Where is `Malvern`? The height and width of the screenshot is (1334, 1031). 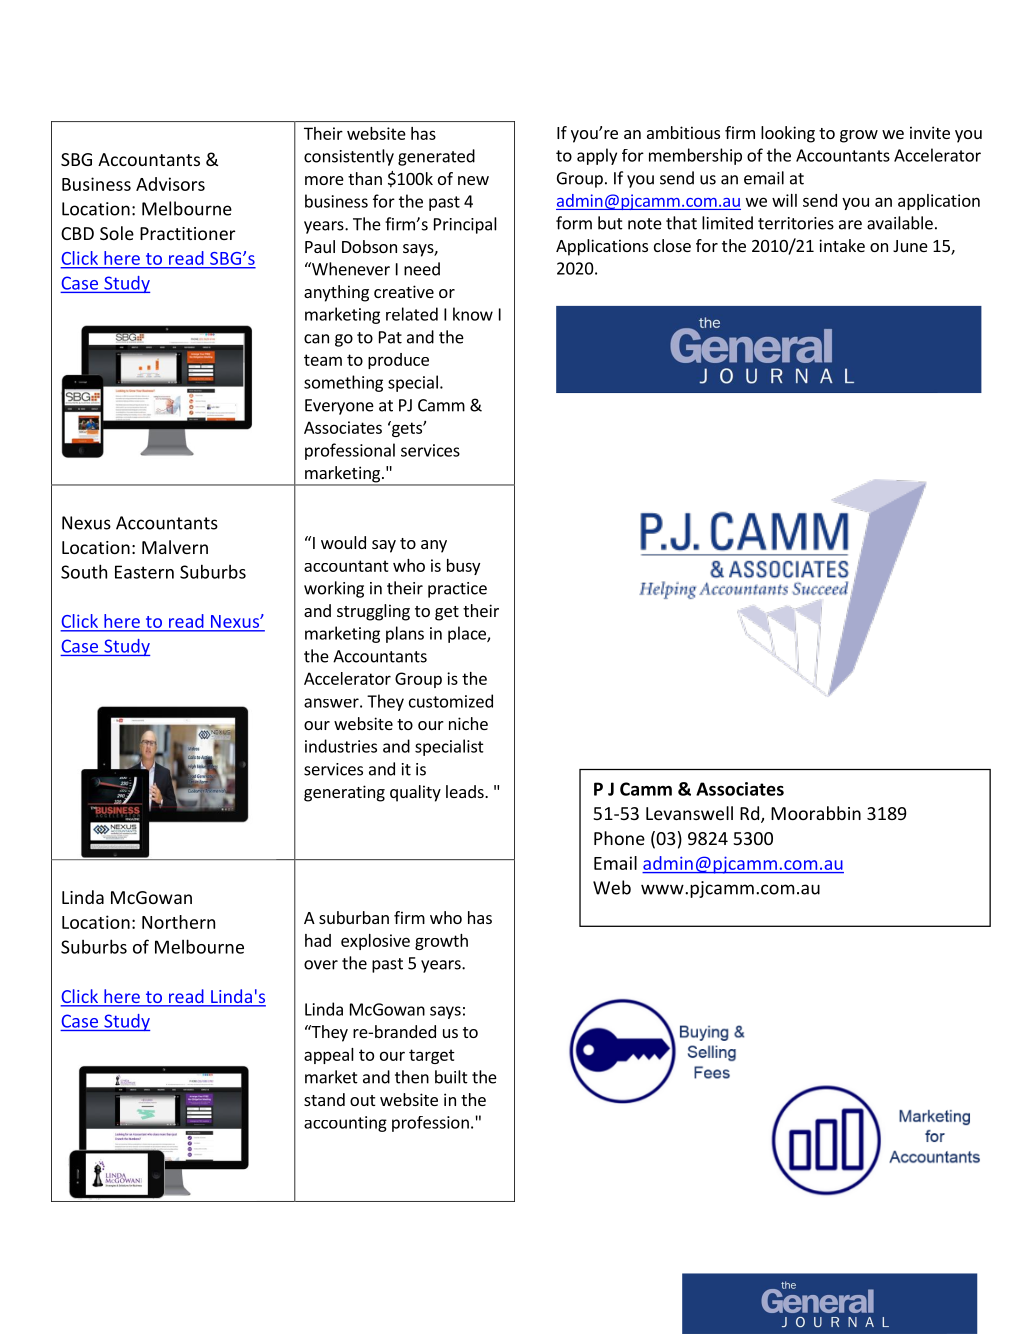 Malvern is located at coordinates (175, 547).
